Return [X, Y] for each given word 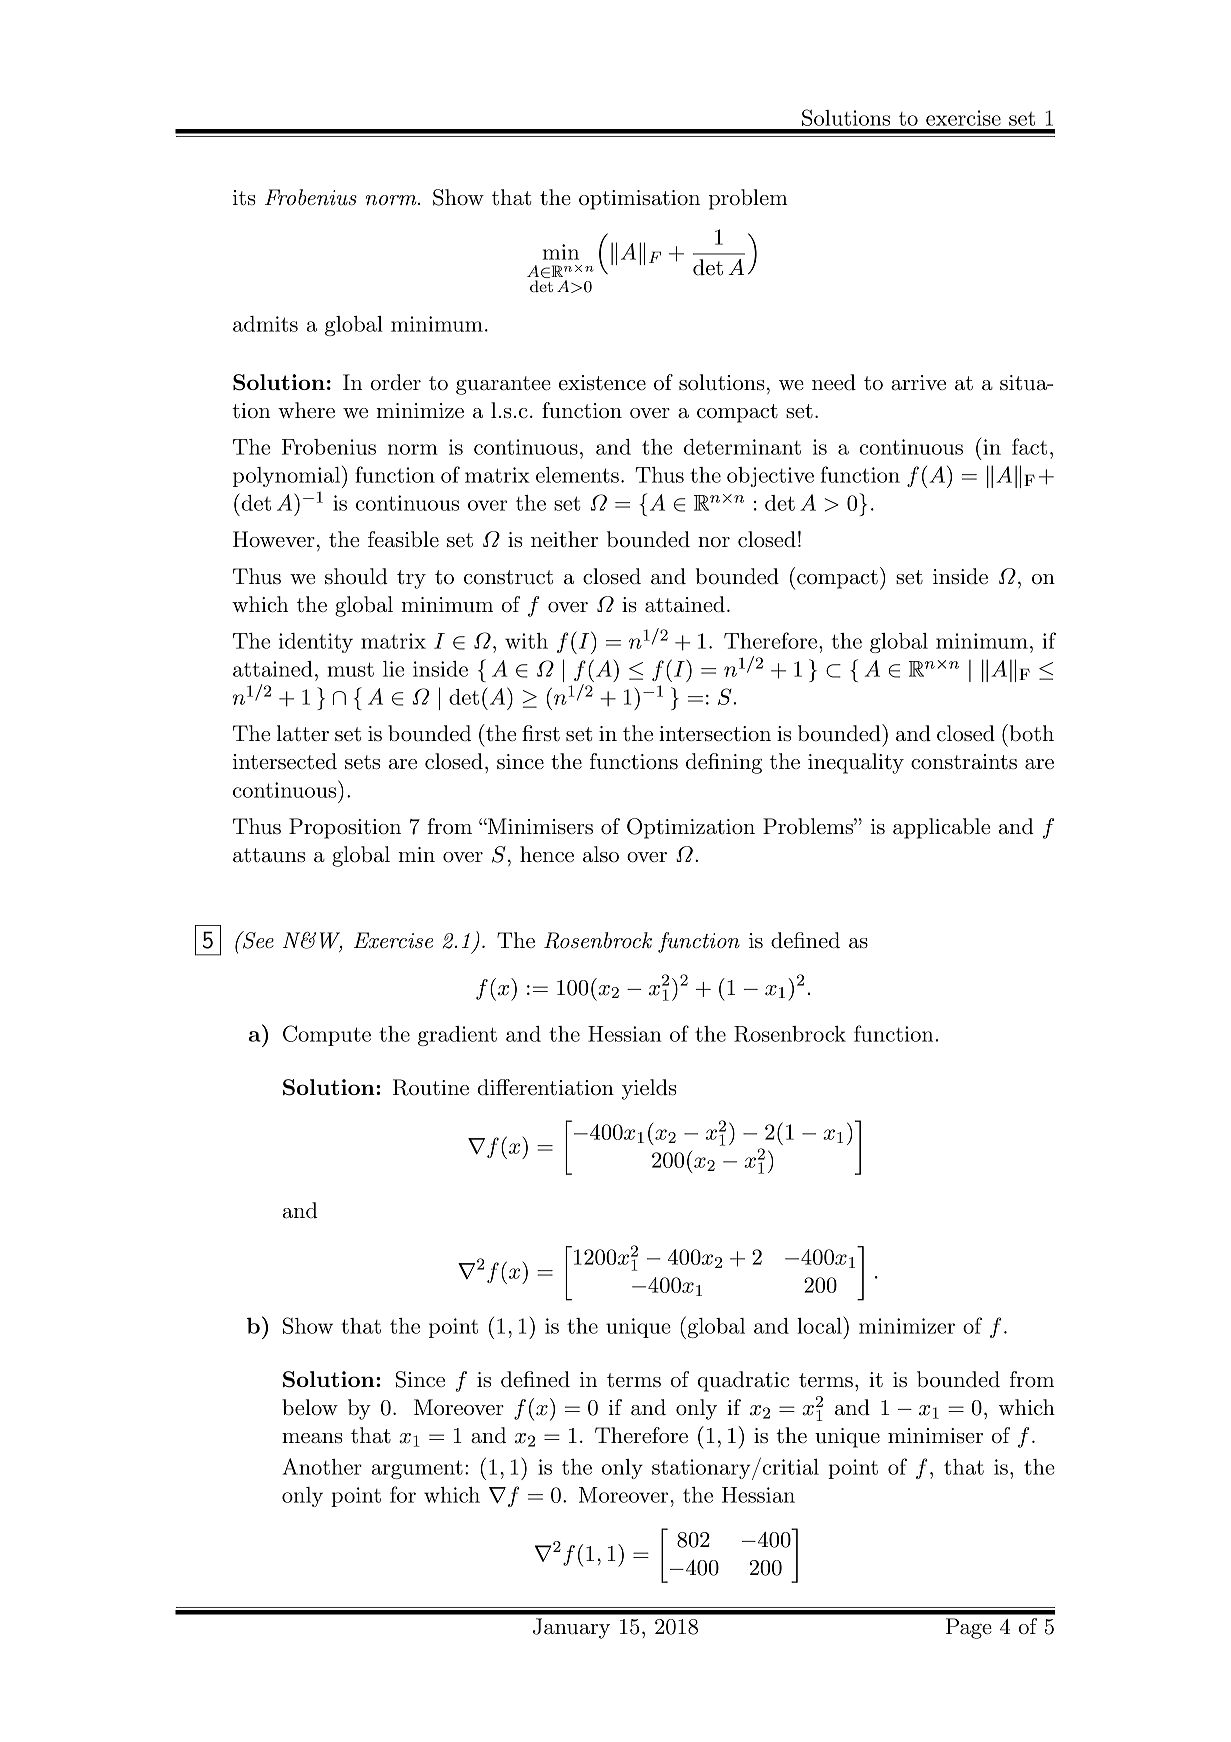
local [820, 1325]
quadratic [743, 1381]
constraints [964, 762]
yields [649, 1089]
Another [322, 1466]
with [526, 641]
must [350, 669]
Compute [327, 1035]
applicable [941, 828]
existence [602, 383]
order [396, 382]
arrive [918, 382]
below [310, 1407]
